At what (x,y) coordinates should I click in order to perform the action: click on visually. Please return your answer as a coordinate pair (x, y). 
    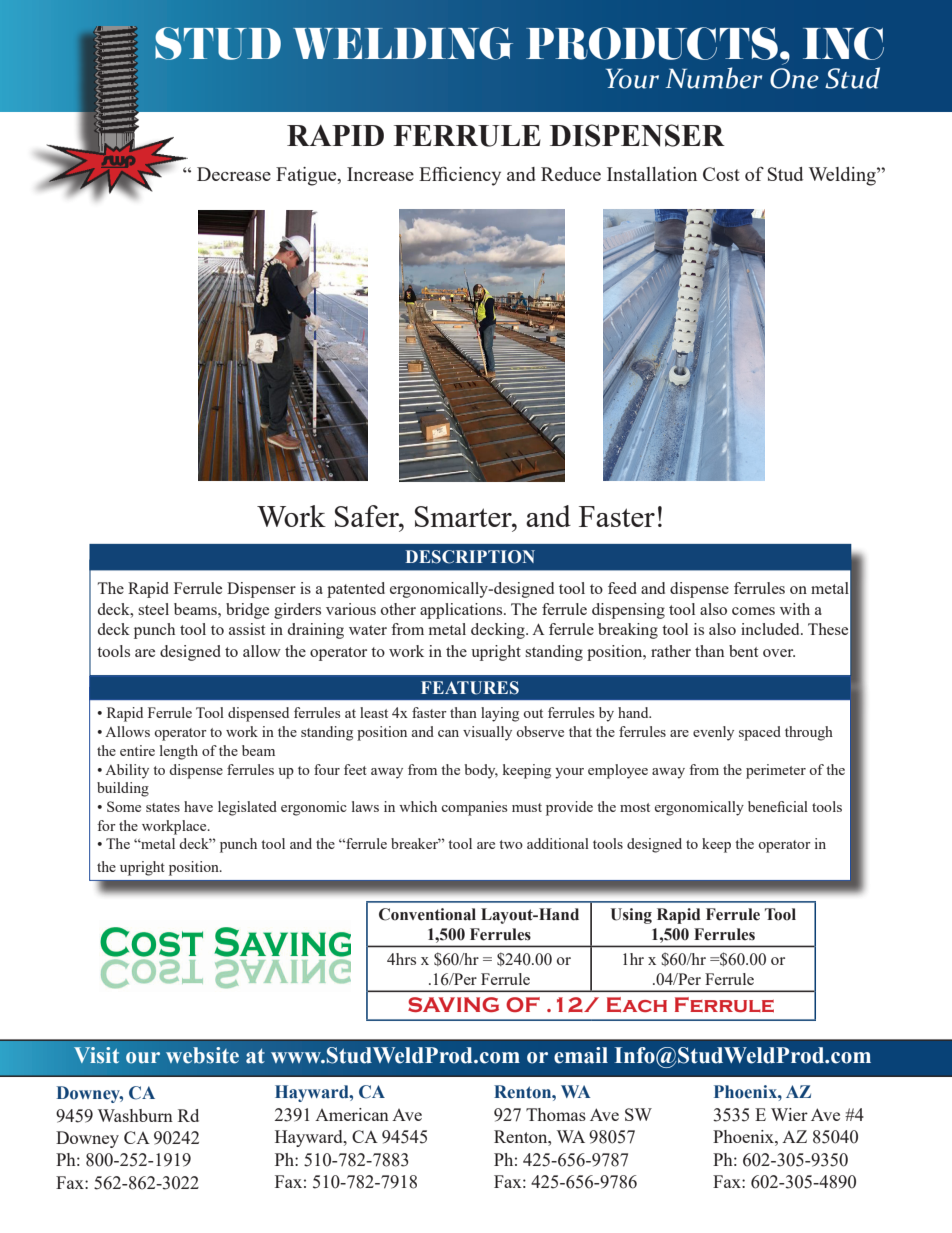
    Looking at the image, I should click on (487, 733).
